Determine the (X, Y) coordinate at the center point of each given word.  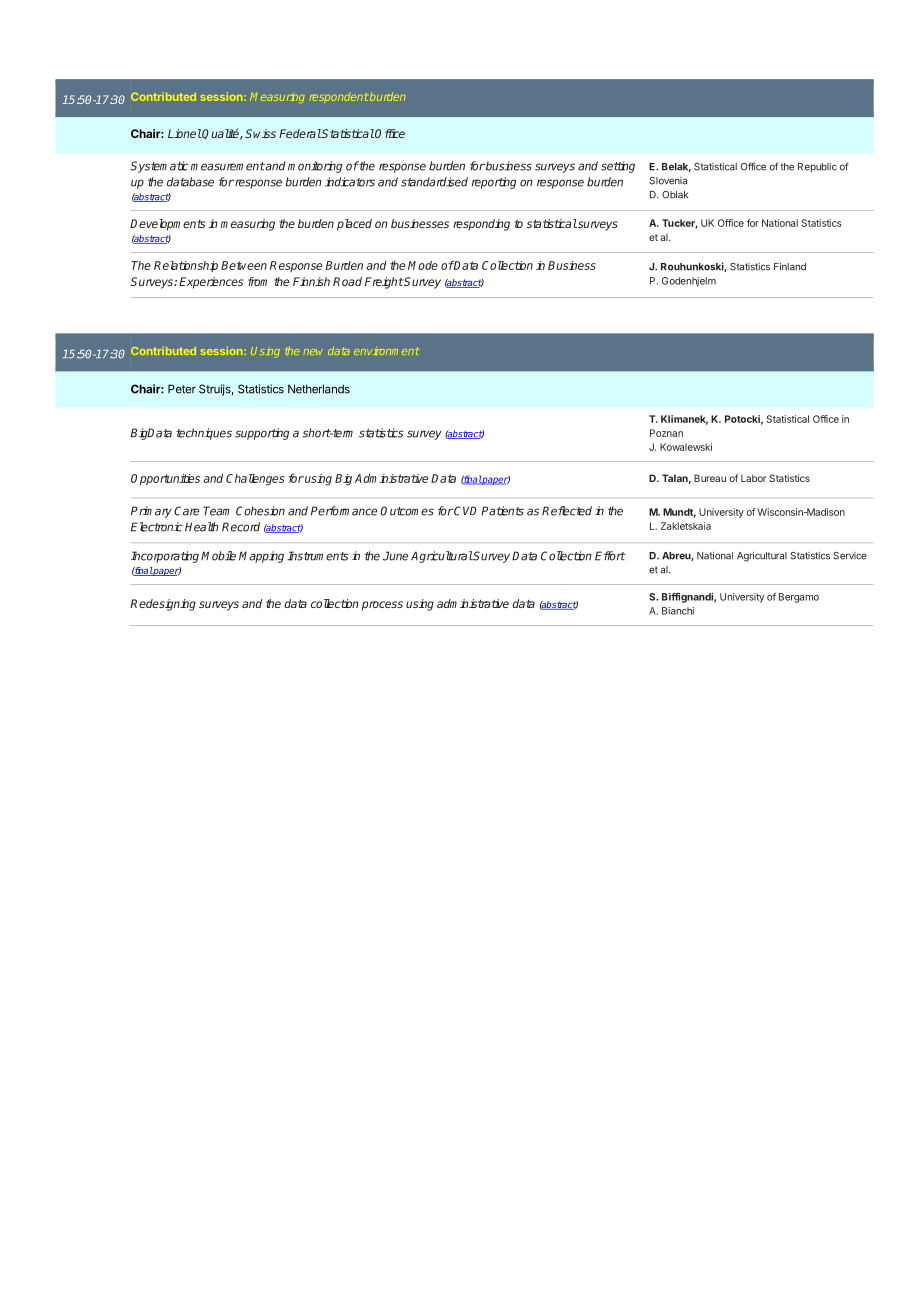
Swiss (260, 133)
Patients (502, 511)
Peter (182, 389)
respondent (338, 97)
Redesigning (163, 605)
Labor (753, 478)
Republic (817, 167)
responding (481, 225)
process (382, 606)
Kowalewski (686, 447)
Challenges (255, 480)
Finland (790, 266)
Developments (168, 225)
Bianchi (678, 611)
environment (386, 351)
